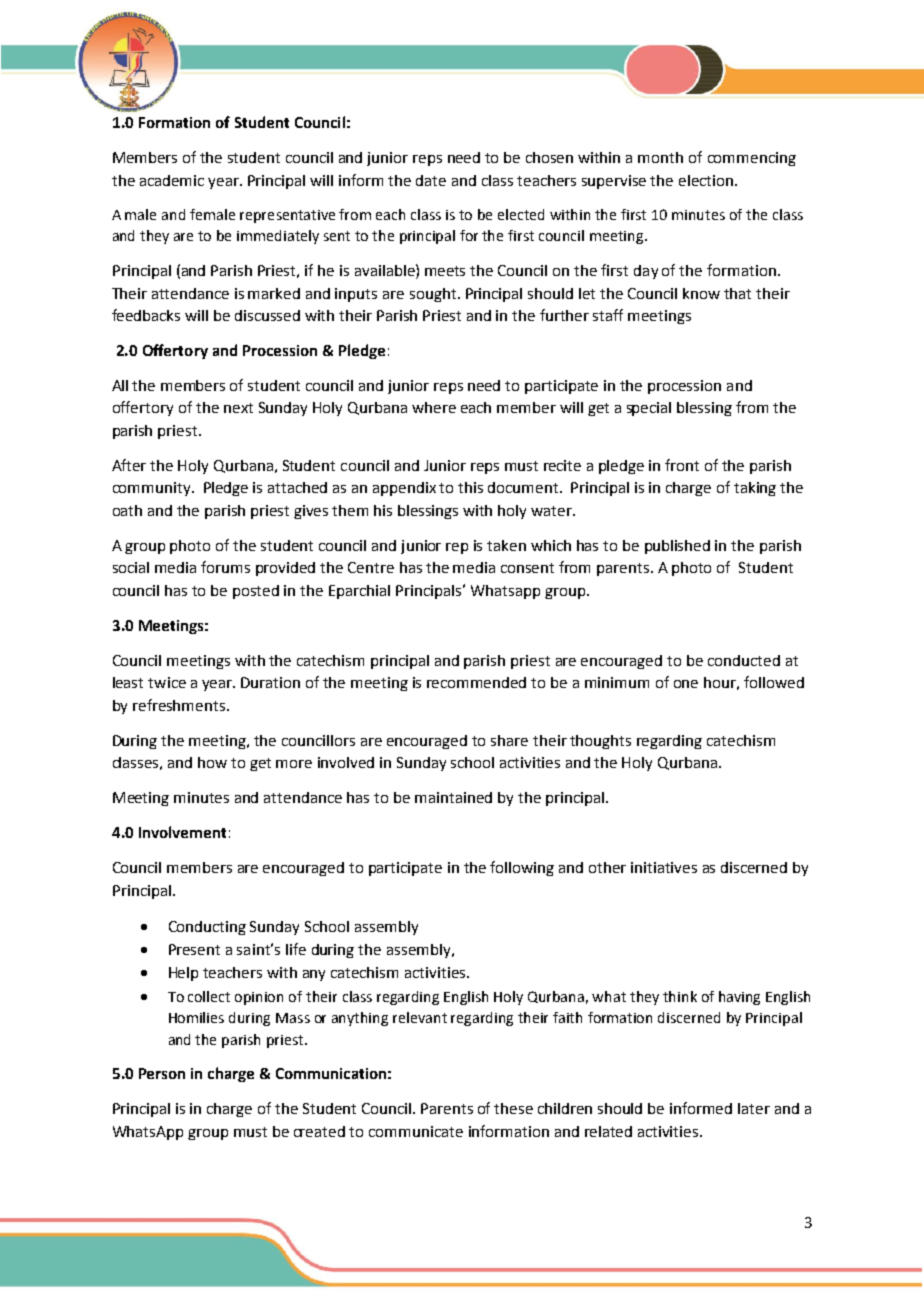 Image resolution: width=924 pixels, height=1308 pixels. Describe the element at coordinates (172, 180) in the screenshot. I see `academic` at that location.
